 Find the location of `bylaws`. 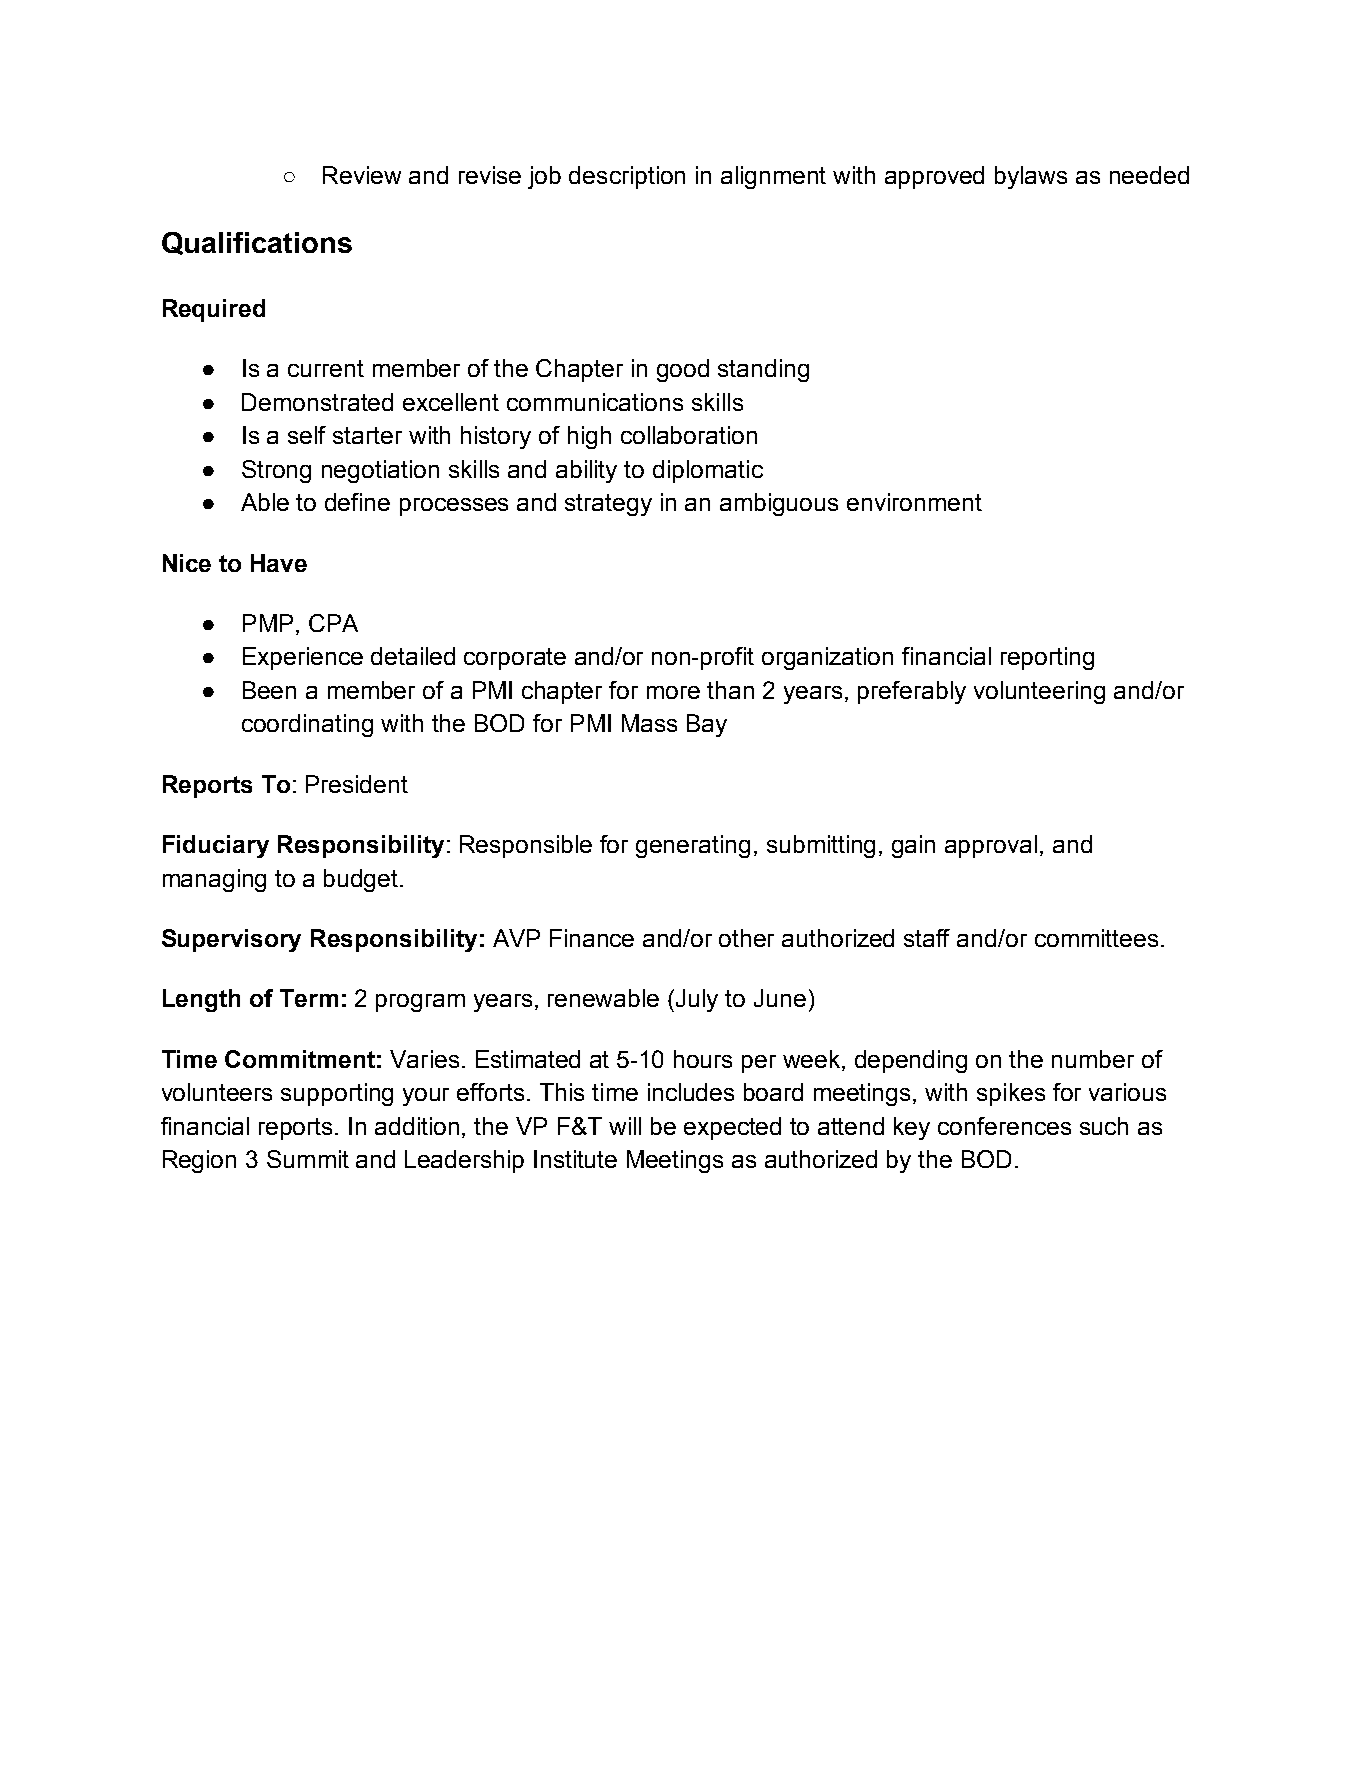

bylaws is located at coordinates (1031, 177).
